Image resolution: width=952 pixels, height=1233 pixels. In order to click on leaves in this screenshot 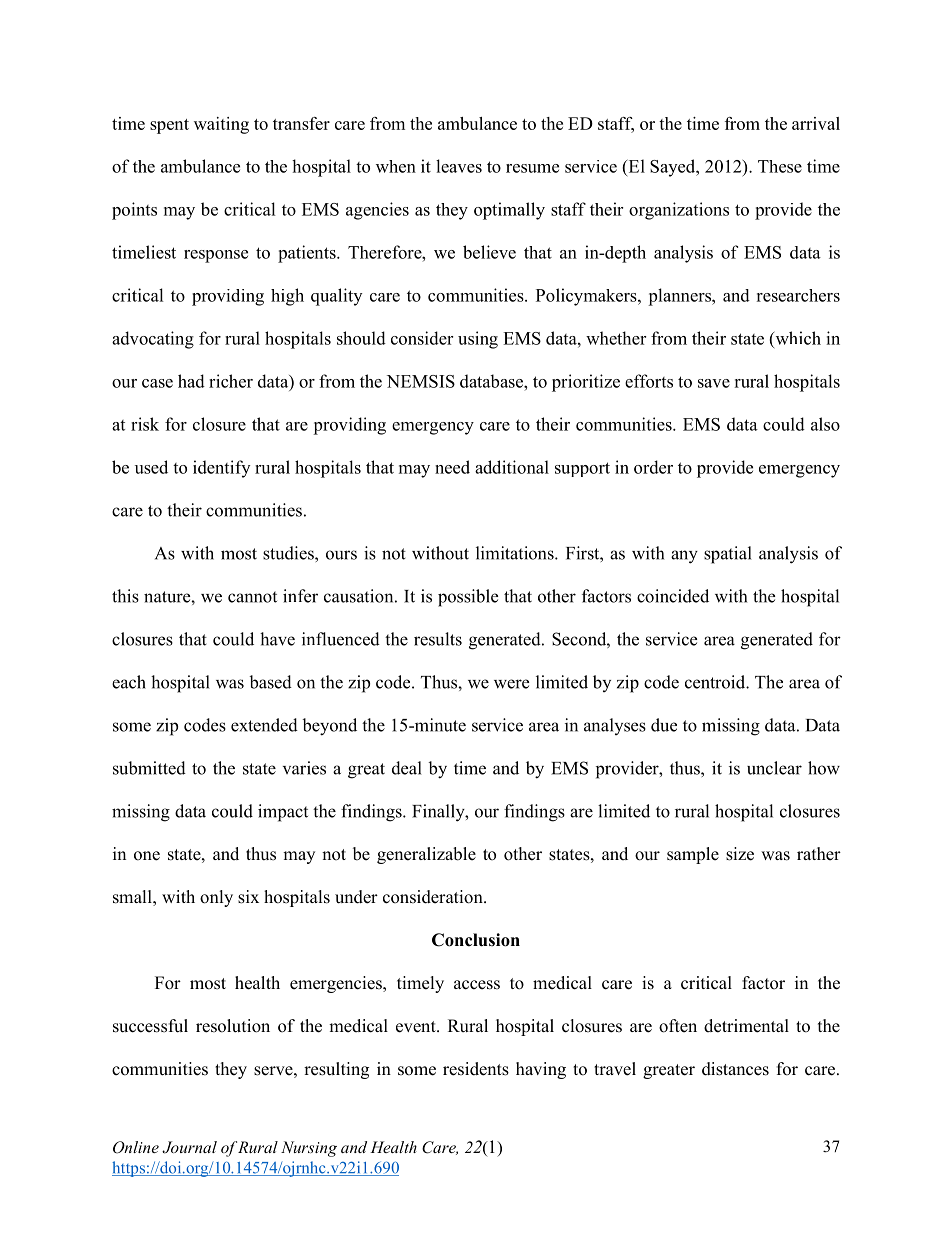, I will do `click(459, 166)`.
